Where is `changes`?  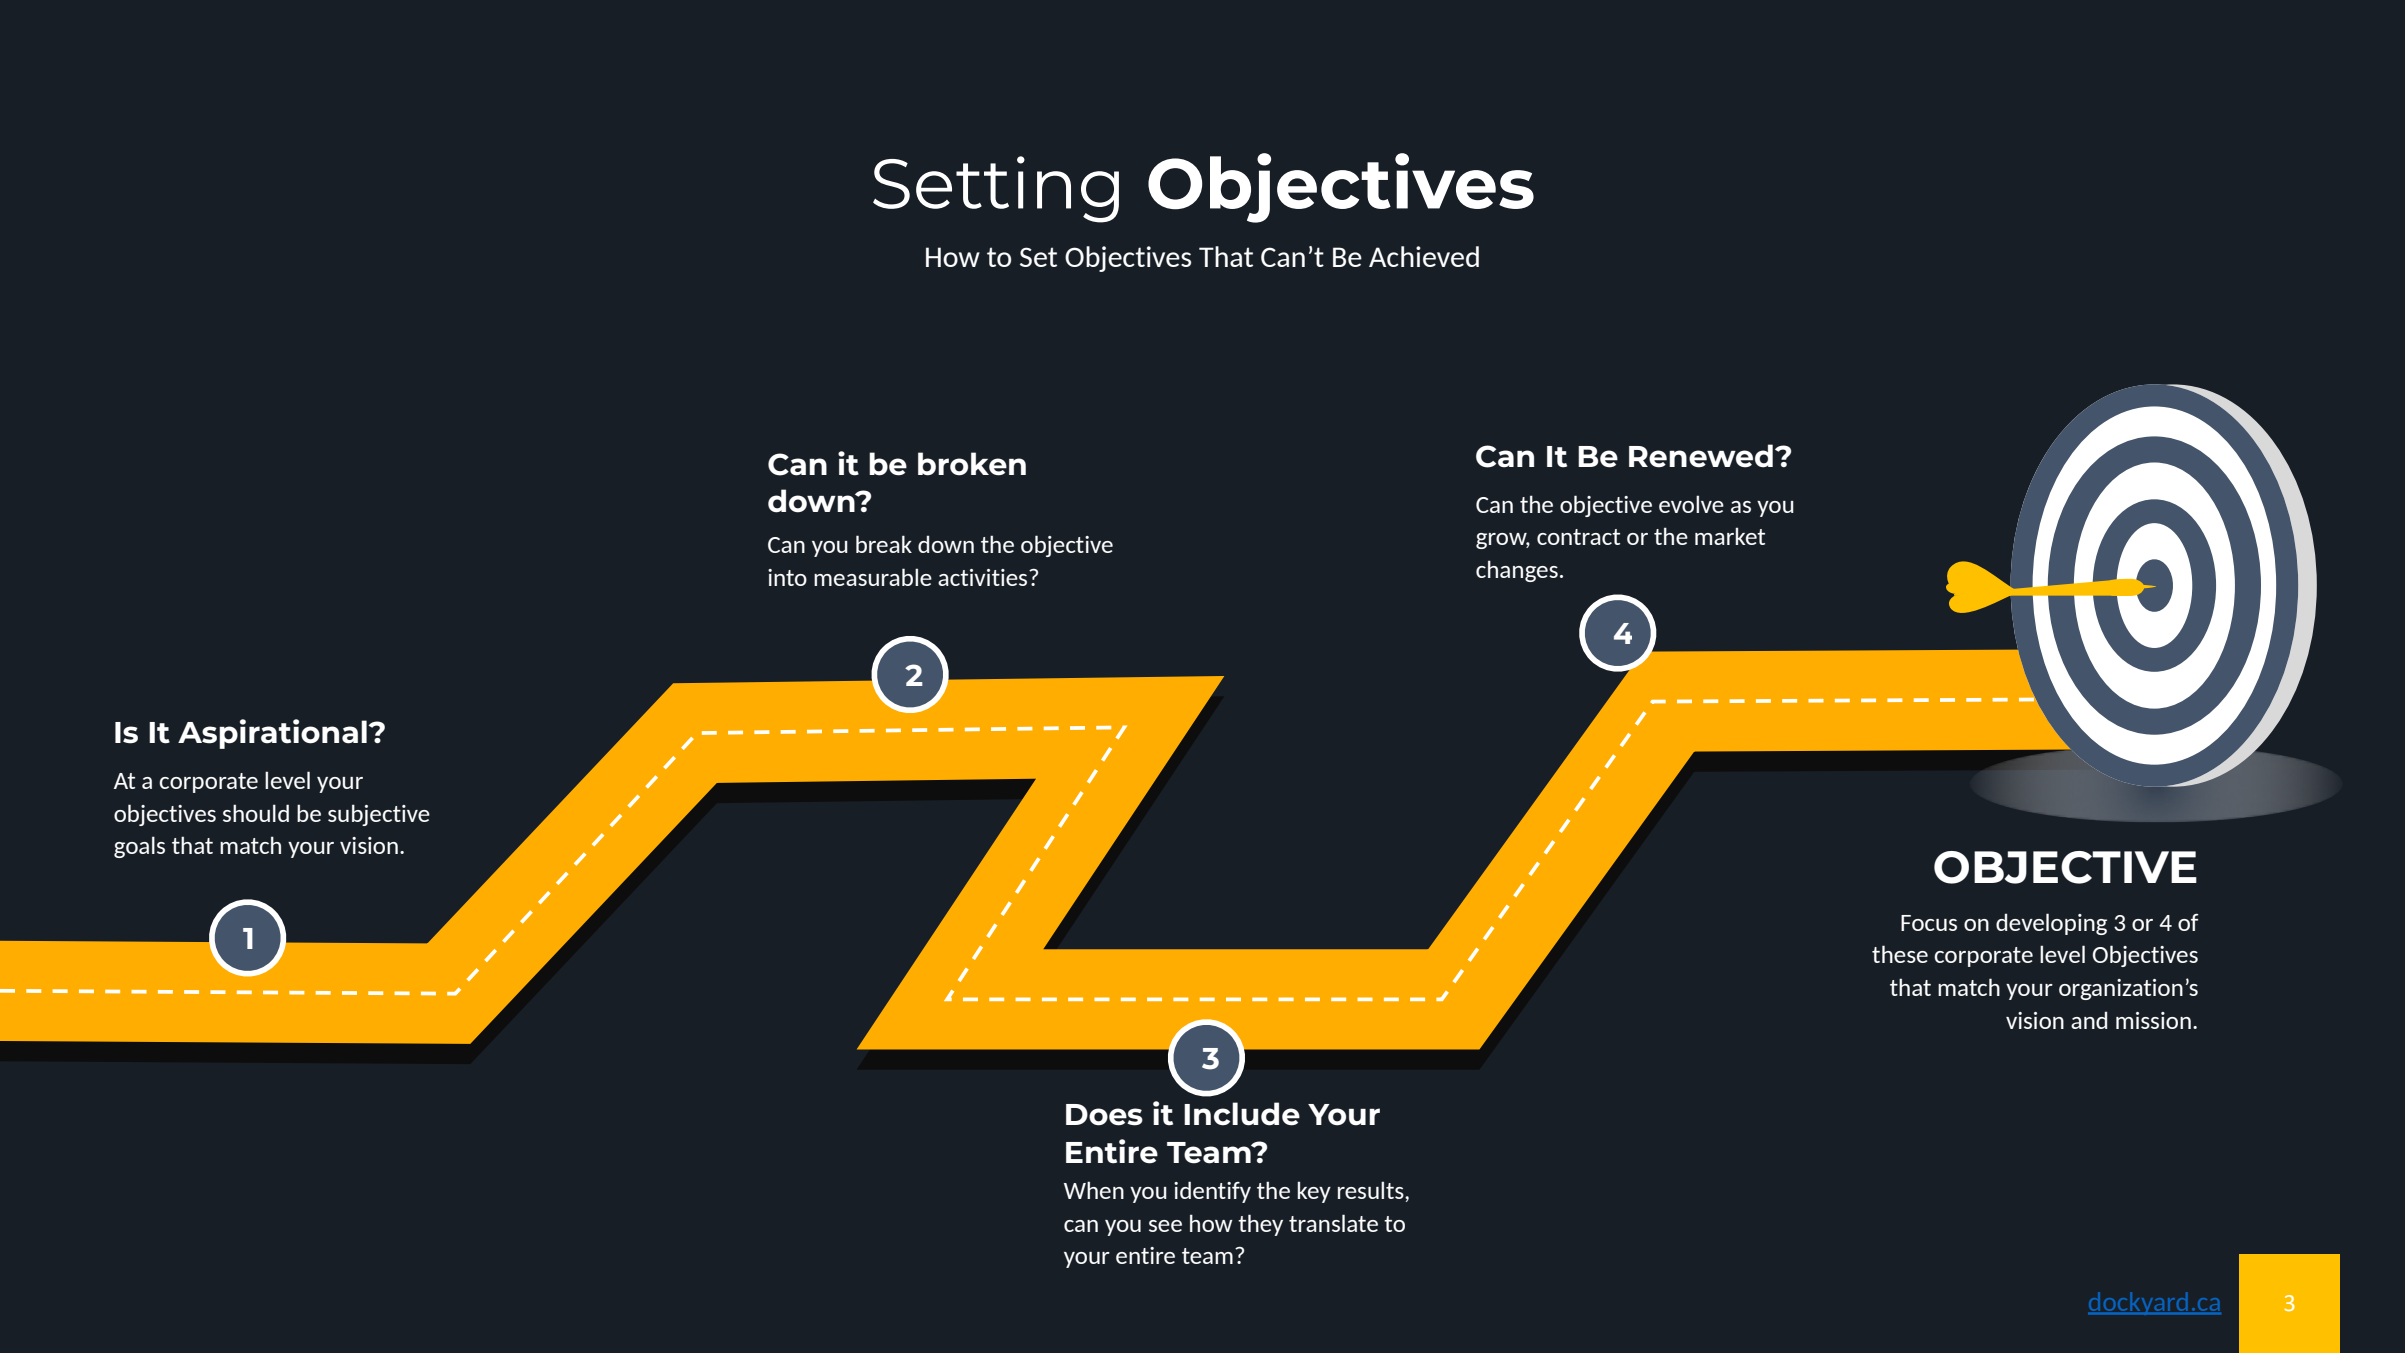
changes is located at coordinates (1517, 571).
